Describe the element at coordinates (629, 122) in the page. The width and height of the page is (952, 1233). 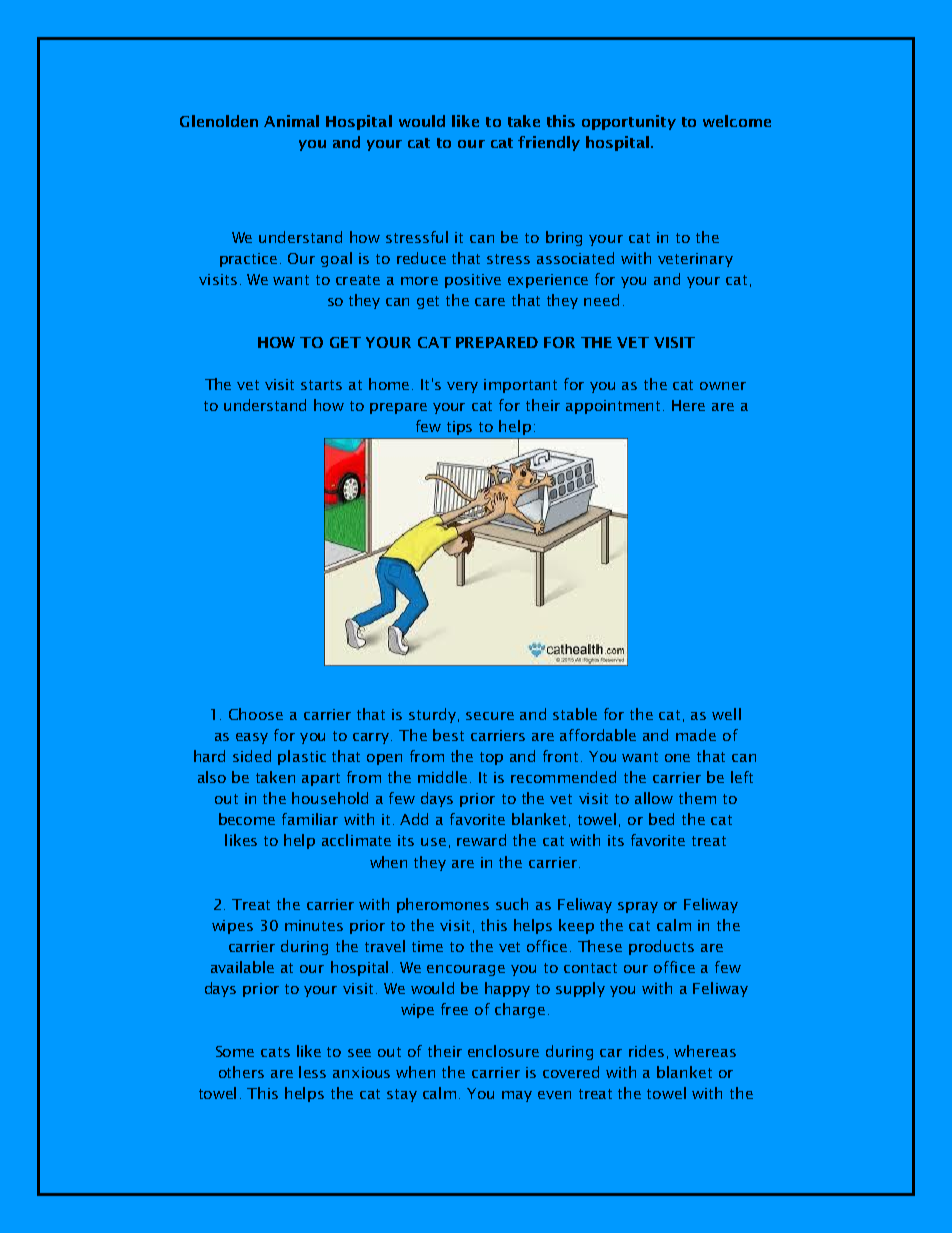
I see `opportunity` at that location.
